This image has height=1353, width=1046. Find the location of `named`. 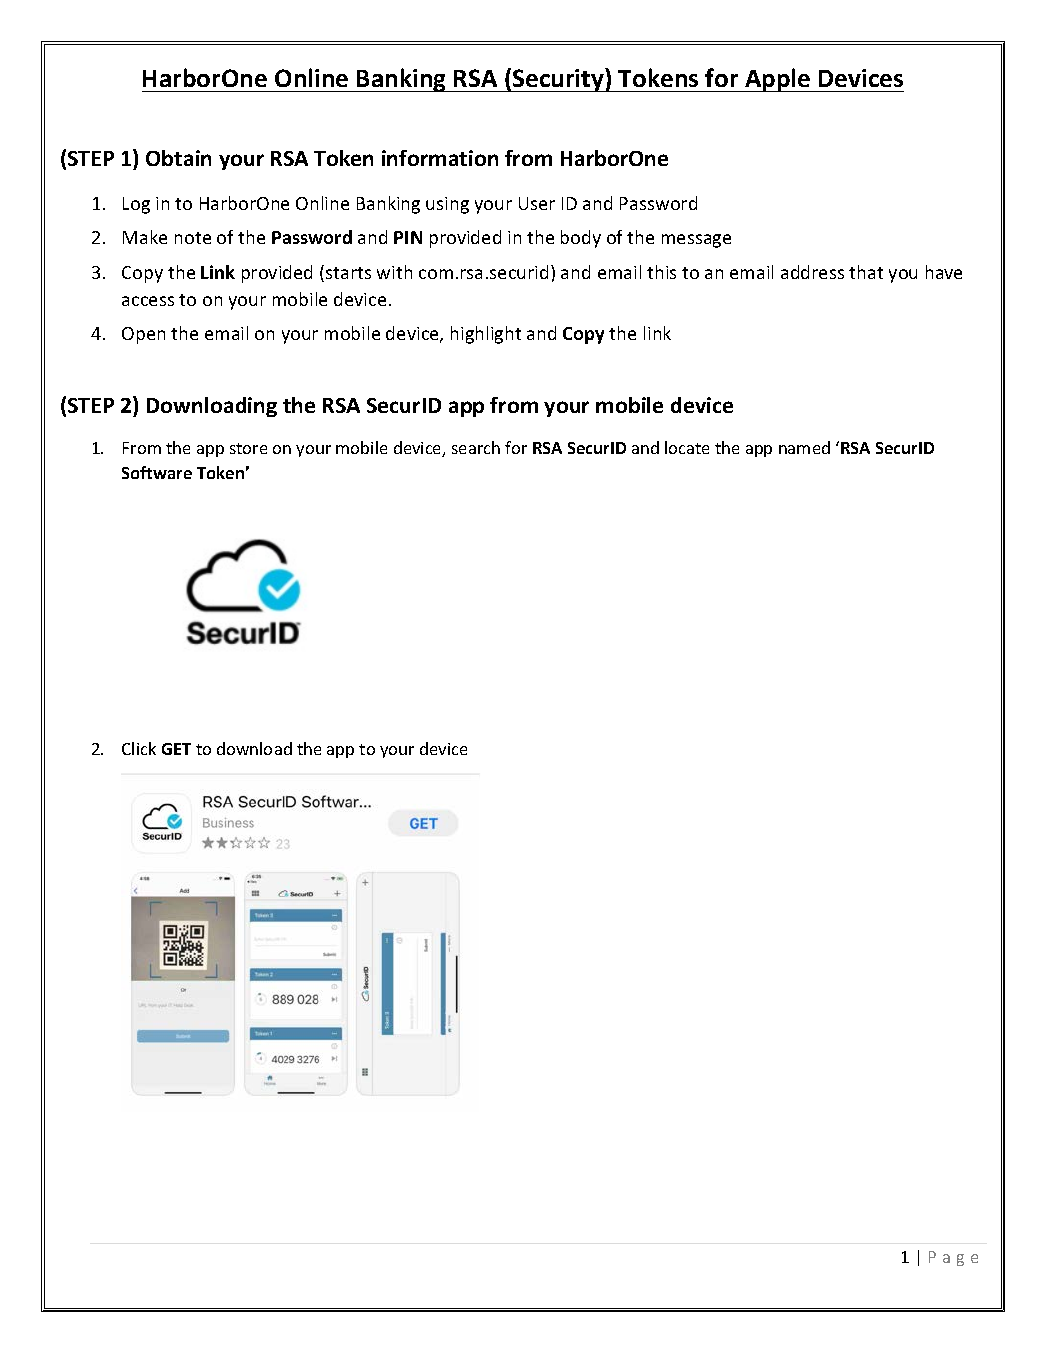

named is located at coordinates (804, 447).
